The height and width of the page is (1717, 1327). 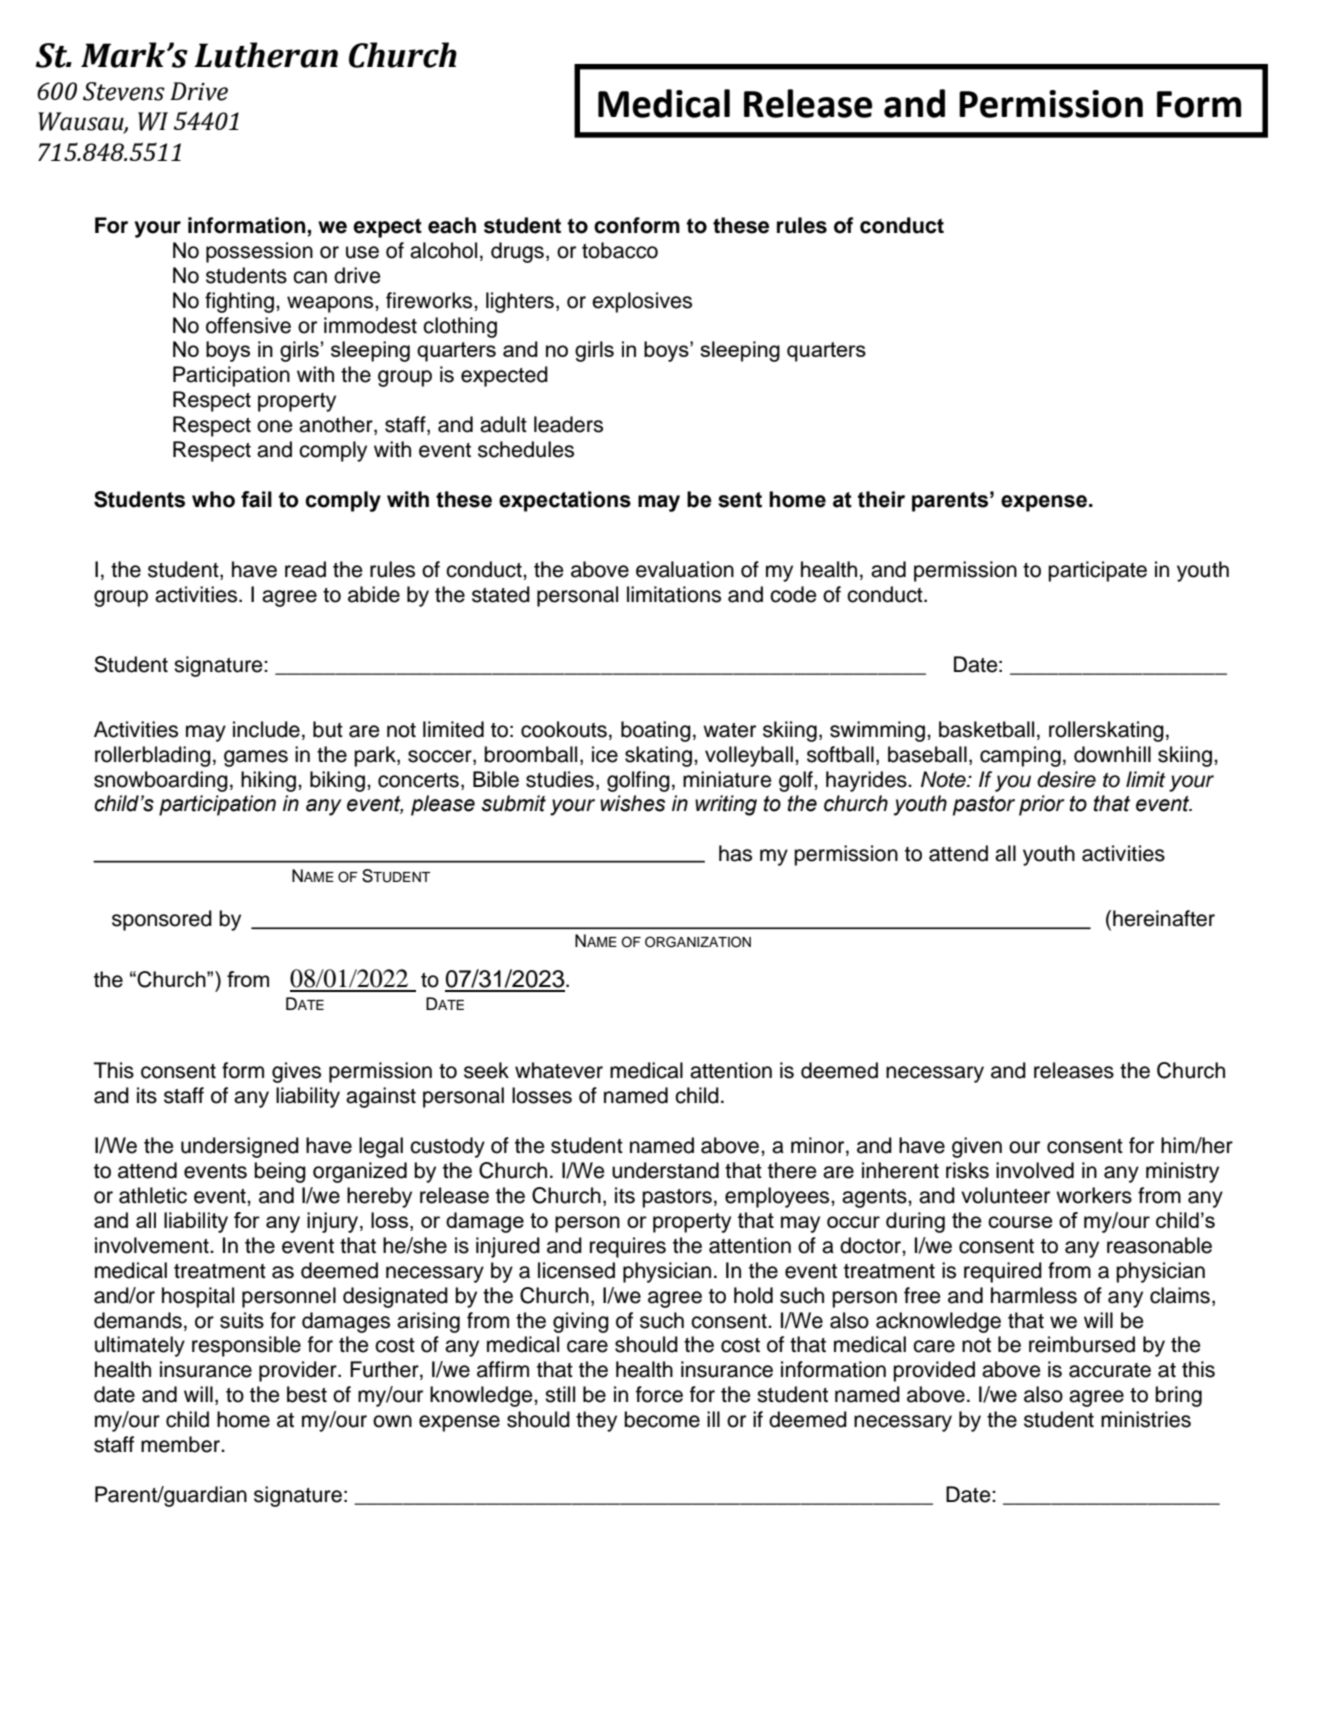 I want to click on explosives, so click(x=642, y=302).
